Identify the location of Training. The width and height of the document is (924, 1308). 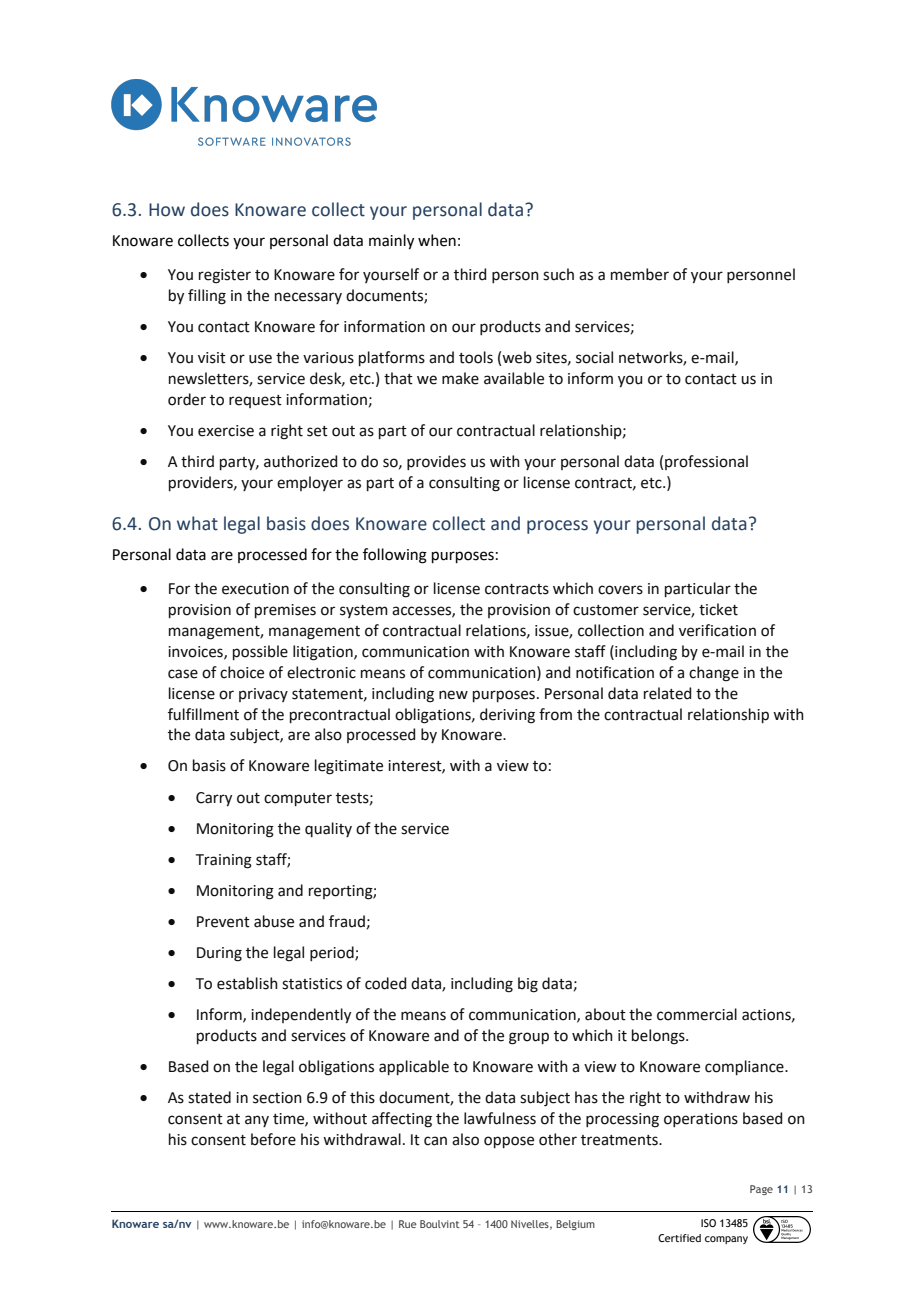
(224, 861).
